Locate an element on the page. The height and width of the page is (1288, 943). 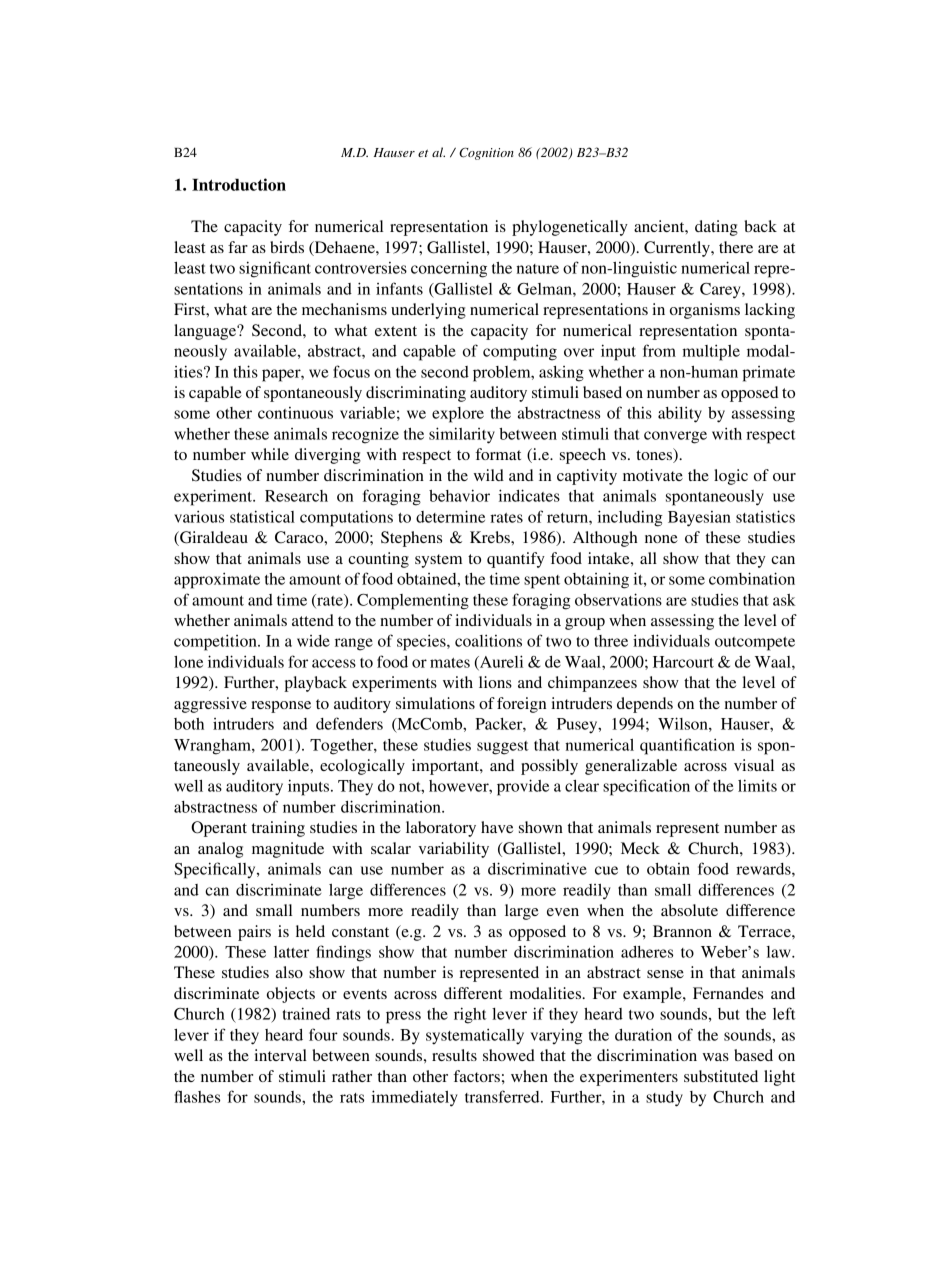
interval is located at coordinates (280, 1055).
